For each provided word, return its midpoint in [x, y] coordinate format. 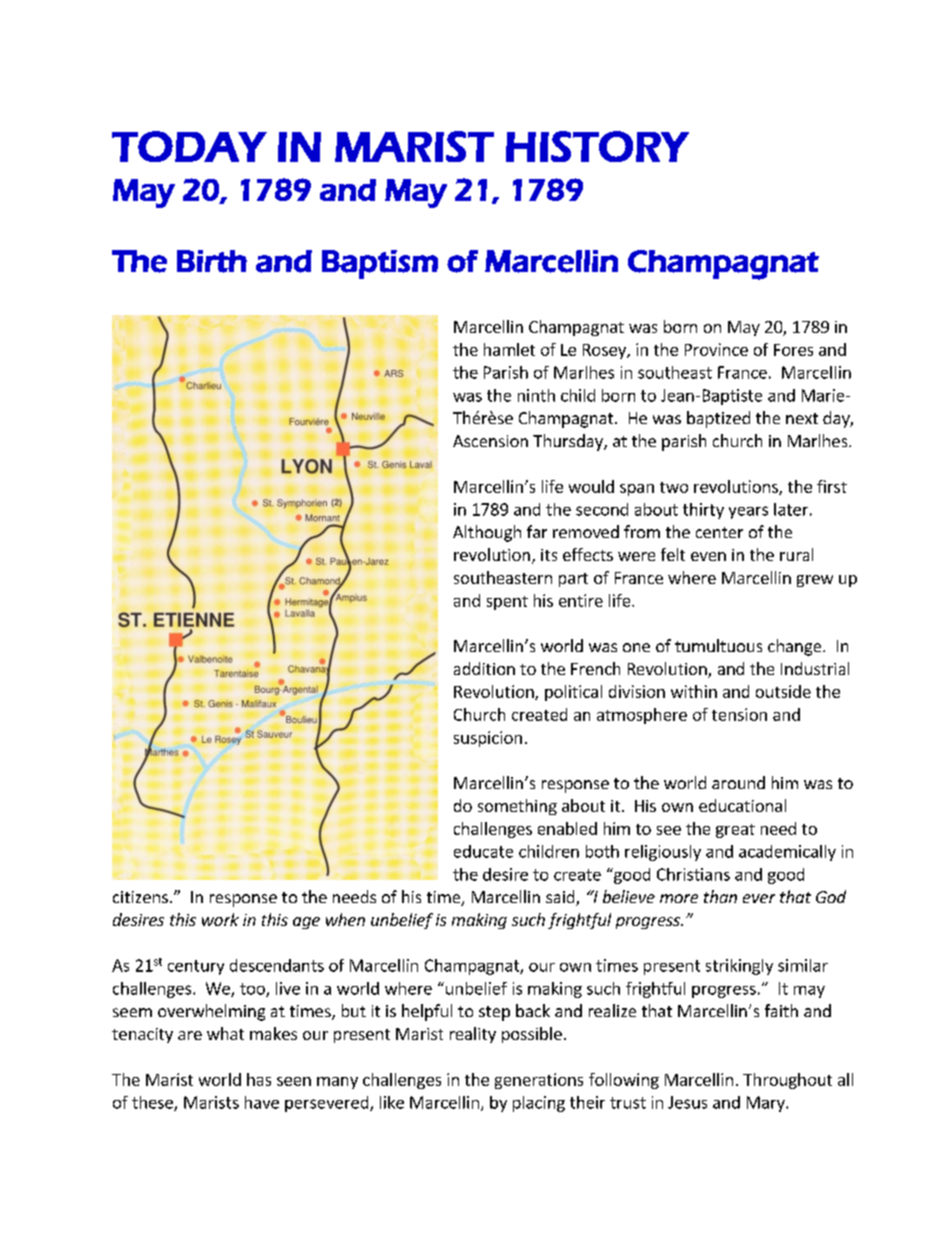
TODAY [189, 146]
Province [716, 349]
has [259, 1079]
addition [484, 668]
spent [507, 603]
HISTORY [597, 146]
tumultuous [718, 645]
